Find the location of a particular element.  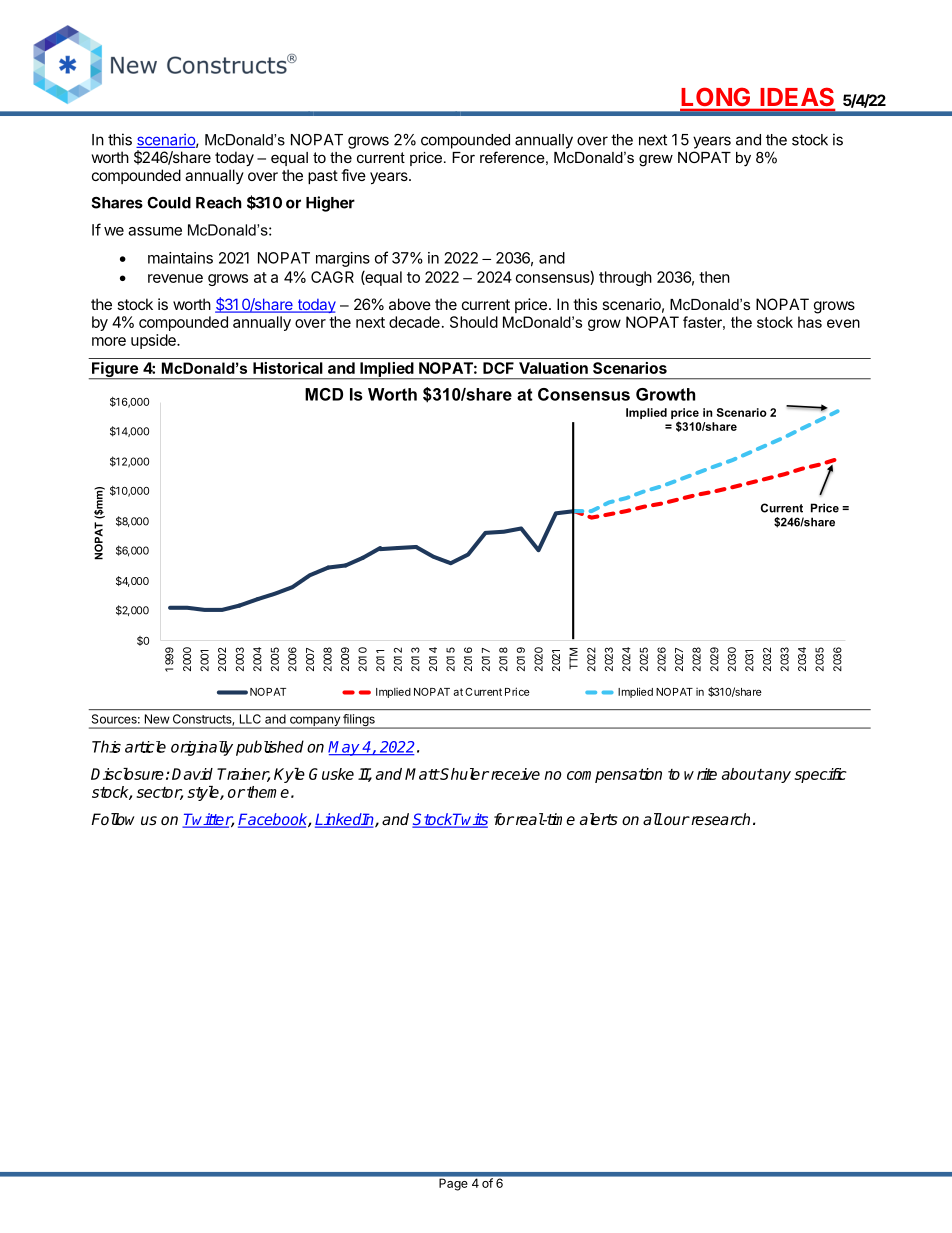

has is located at coordinates (810, 322).
